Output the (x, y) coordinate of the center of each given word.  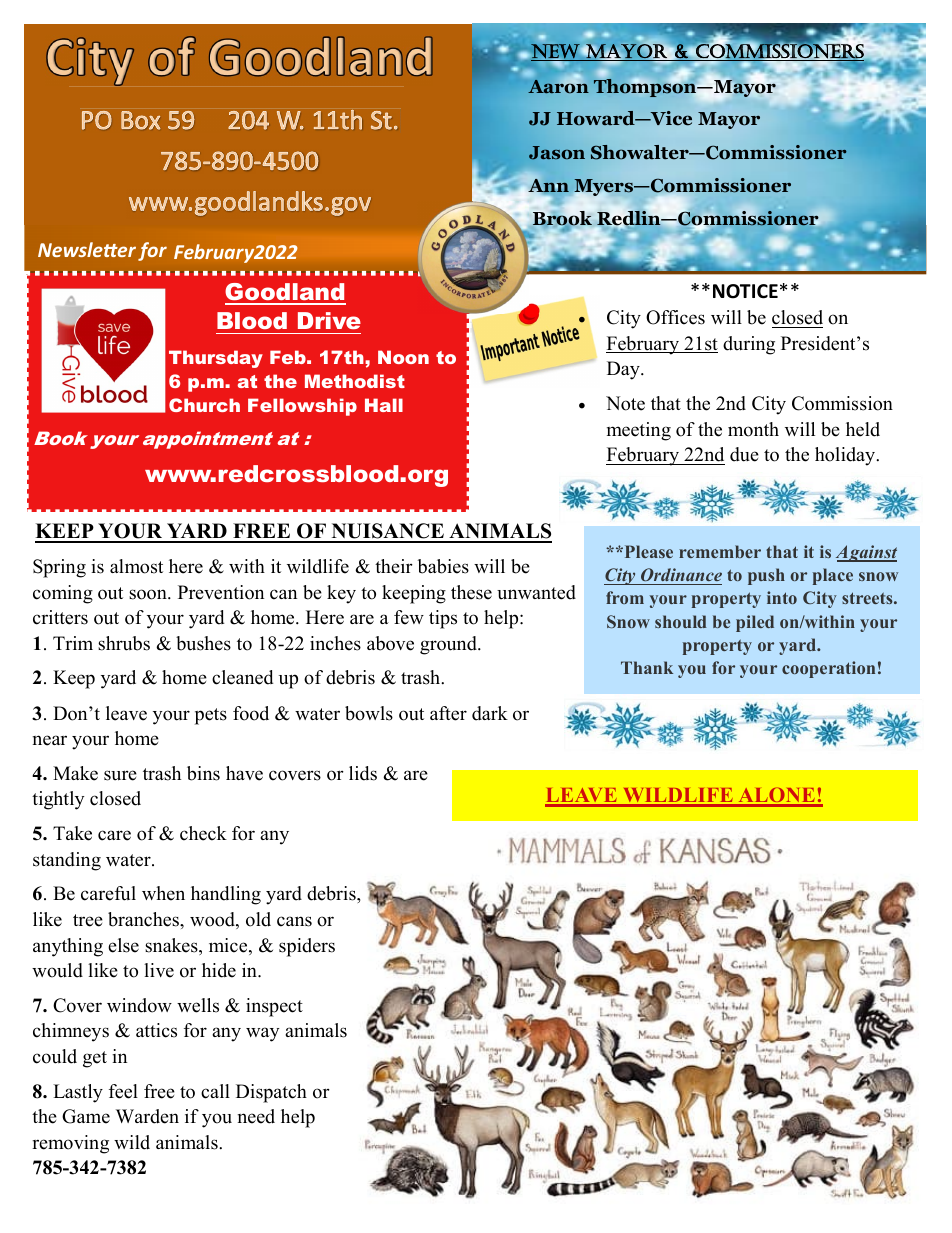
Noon (403, 357)
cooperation (828, 669)
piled (755, 623)
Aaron (558, 85)
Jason (557, 153)
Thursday (216, 359)
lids (363, 773)
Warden (147, 1116)
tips (443, 619)
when (163, 893)
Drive (329, 320)
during (749, 345)
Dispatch (271, 1093)
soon (149, 594)
